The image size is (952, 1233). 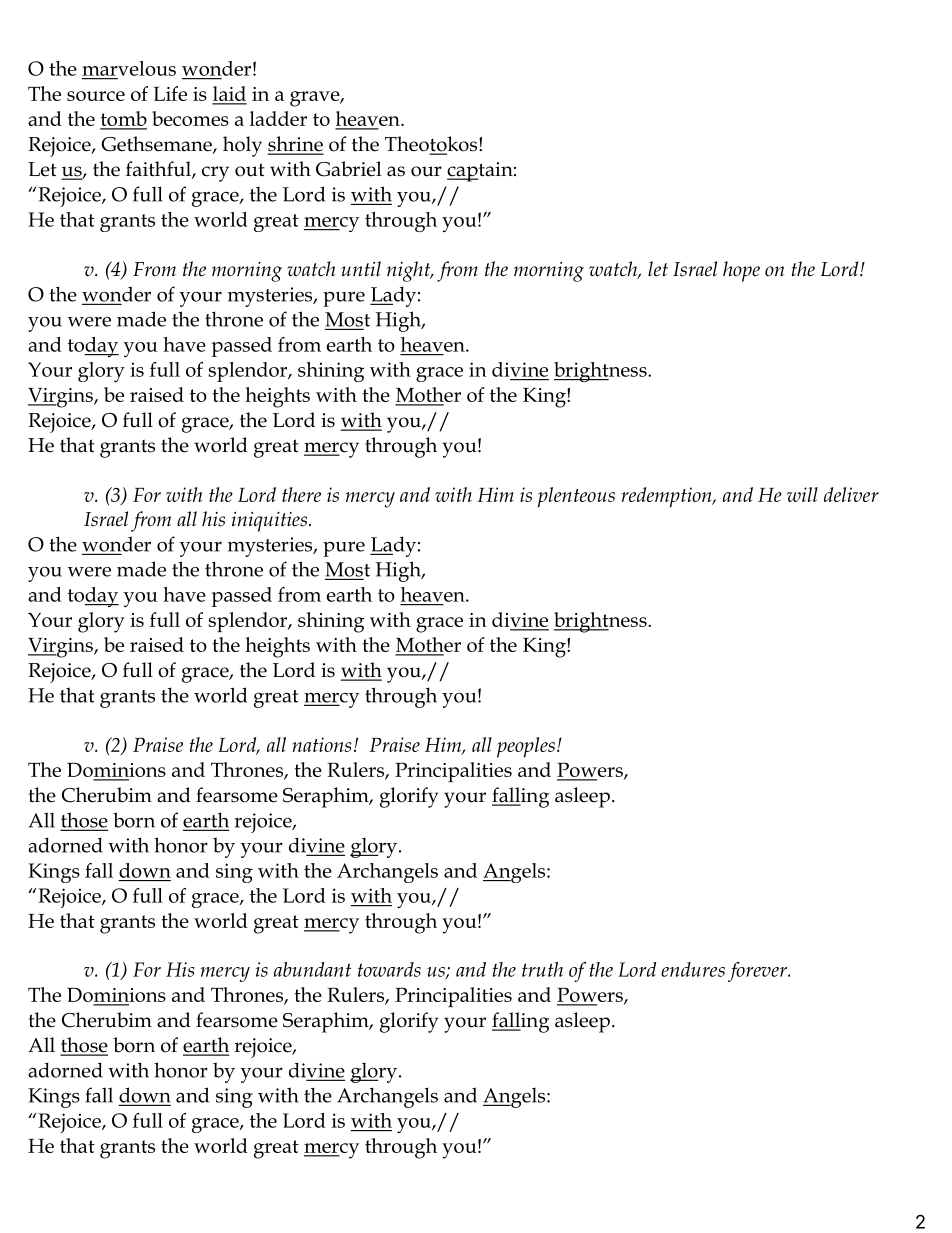 I want to click on nations, so click(x=321, y=744).
